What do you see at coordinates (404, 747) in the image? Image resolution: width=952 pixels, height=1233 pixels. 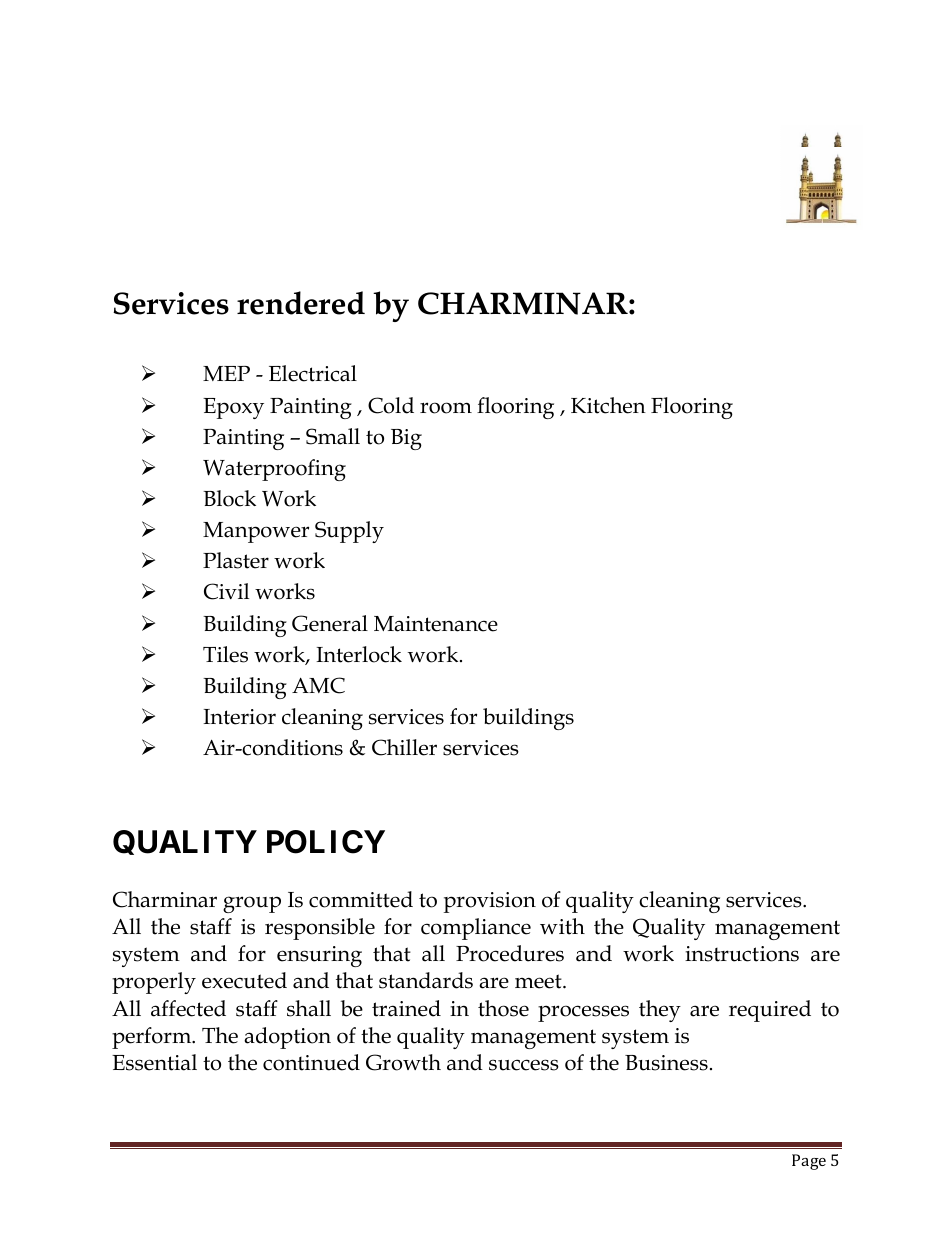 I see `Chiller` at bounding box center [404, 747].
